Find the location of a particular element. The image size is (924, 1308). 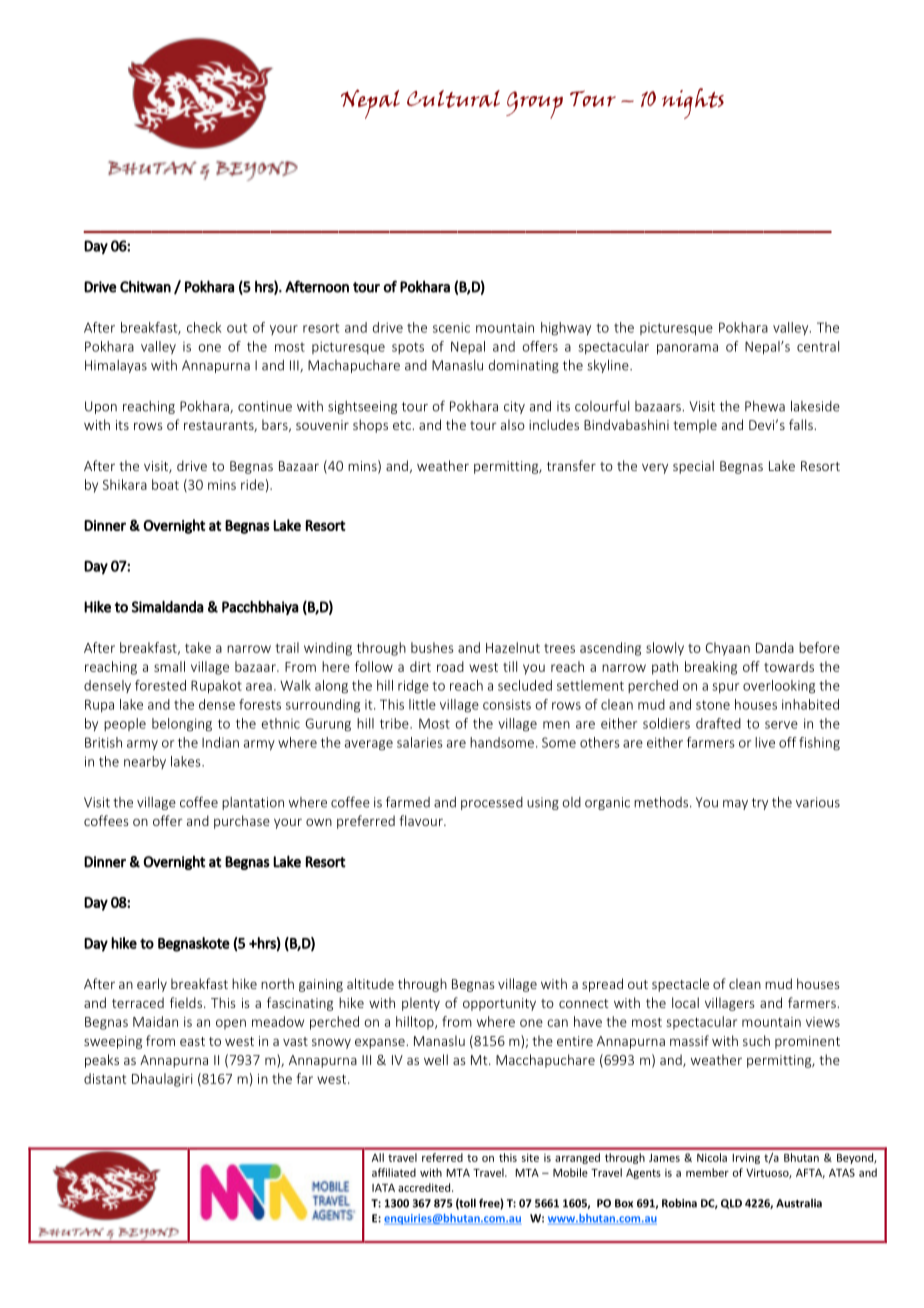

try is located at coordinates (760, 804).
